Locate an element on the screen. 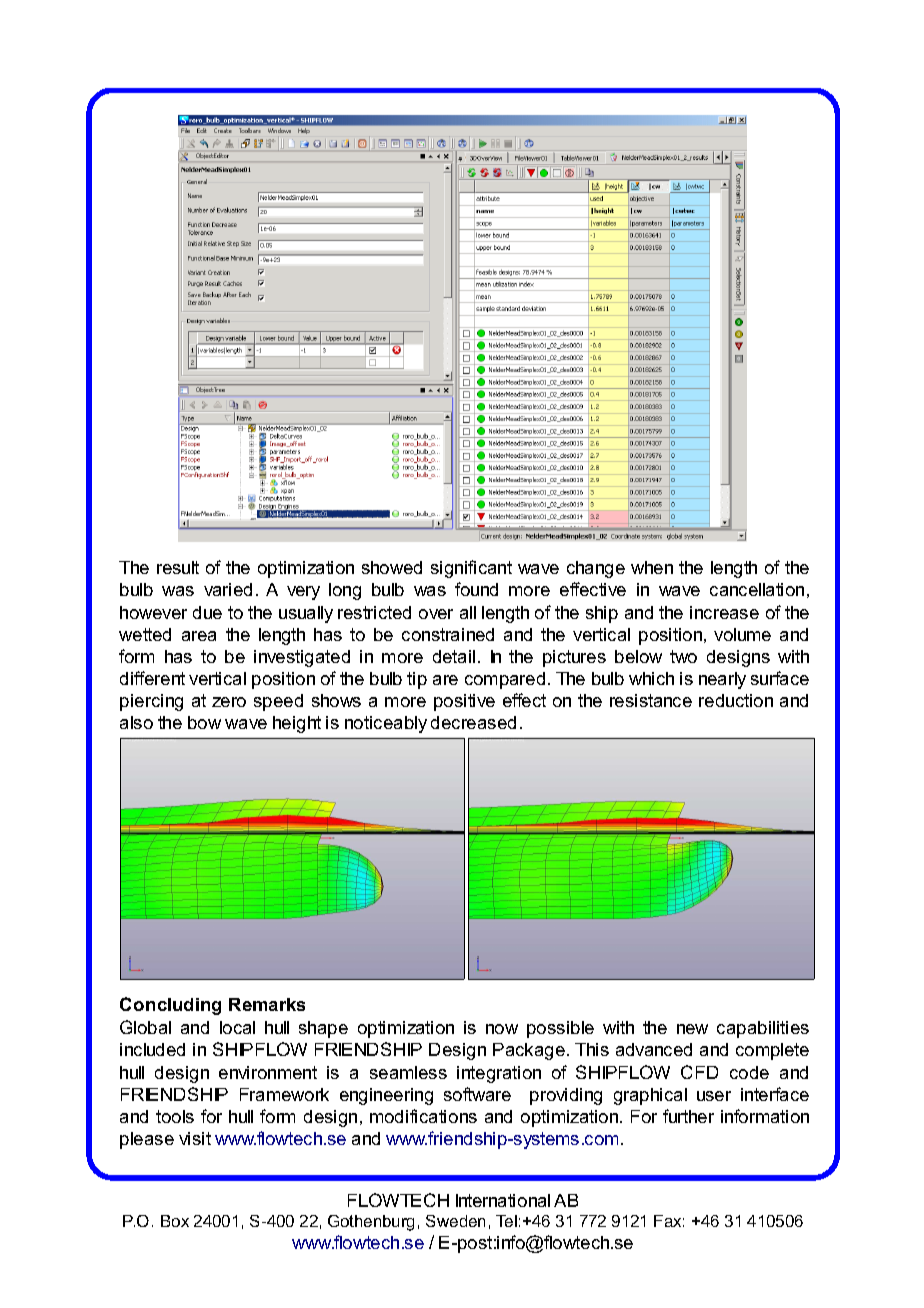  new is located at coordinates (692, 1029).
